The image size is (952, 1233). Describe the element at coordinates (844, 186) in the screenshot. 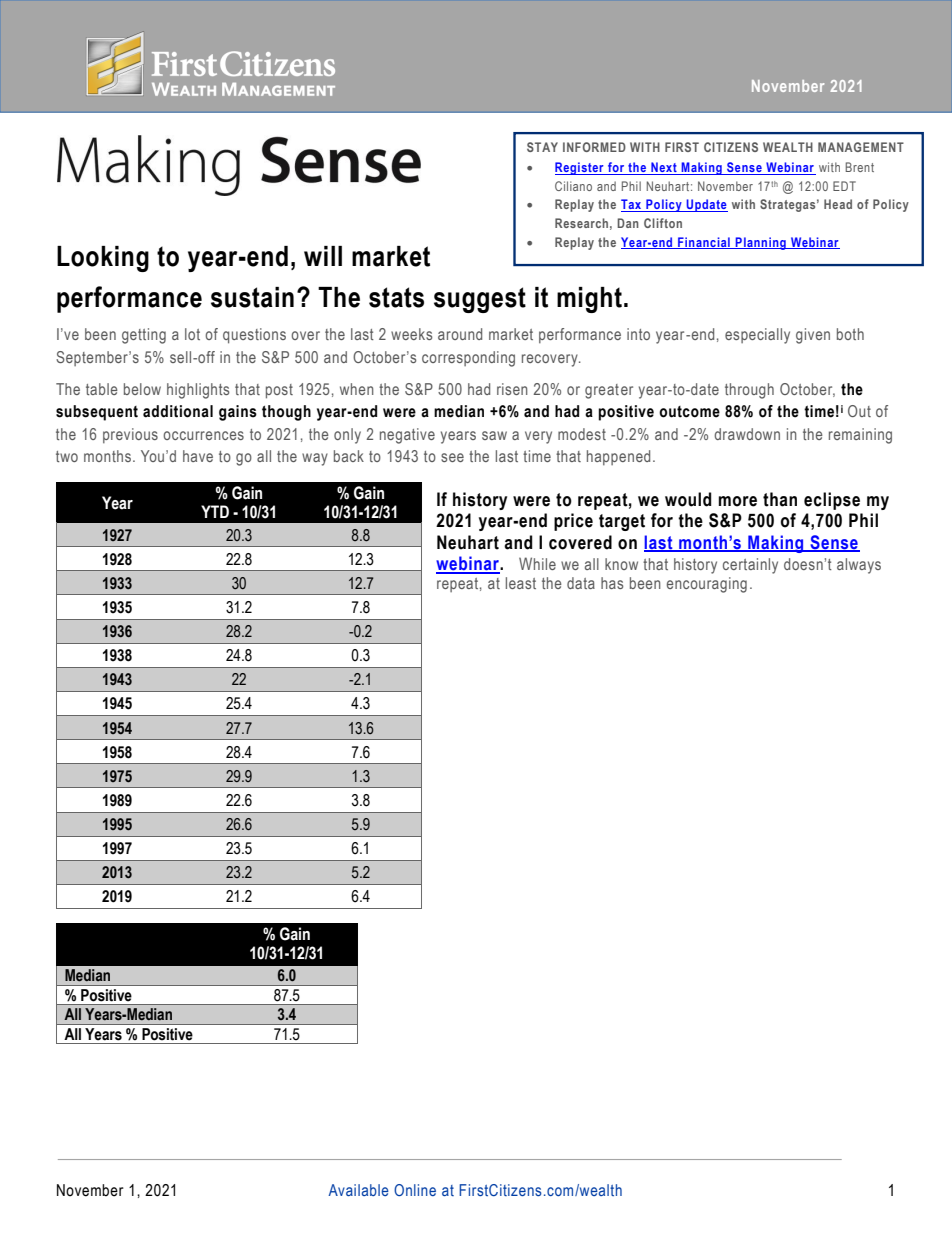

I see `EDT` at that location.
